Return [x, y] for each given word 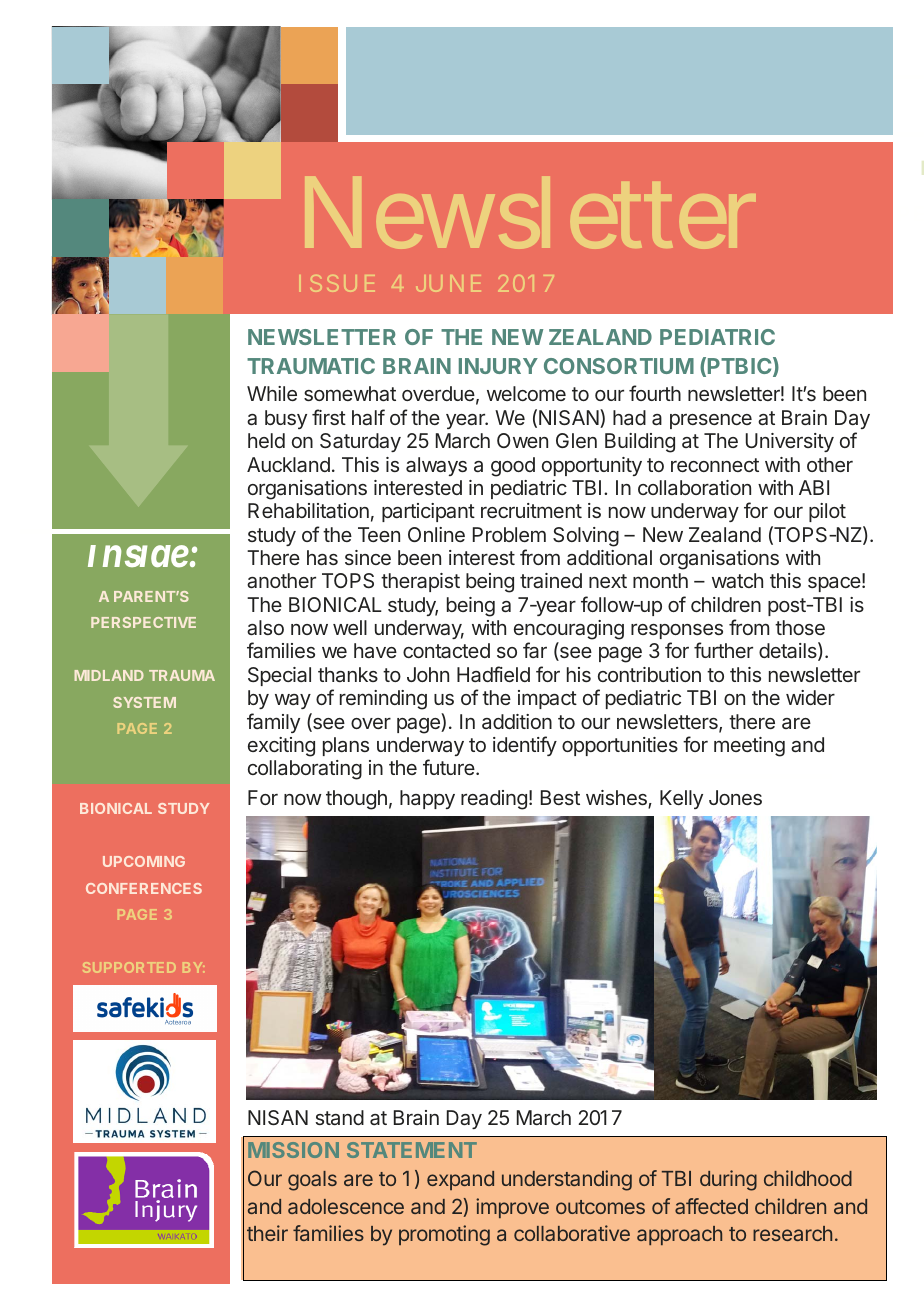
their [267, 1233]
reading [494, 800]
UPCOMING [144, 861]
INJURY [498, 366]
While [272, 393]
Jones [735, 797]
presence [711, 421]
